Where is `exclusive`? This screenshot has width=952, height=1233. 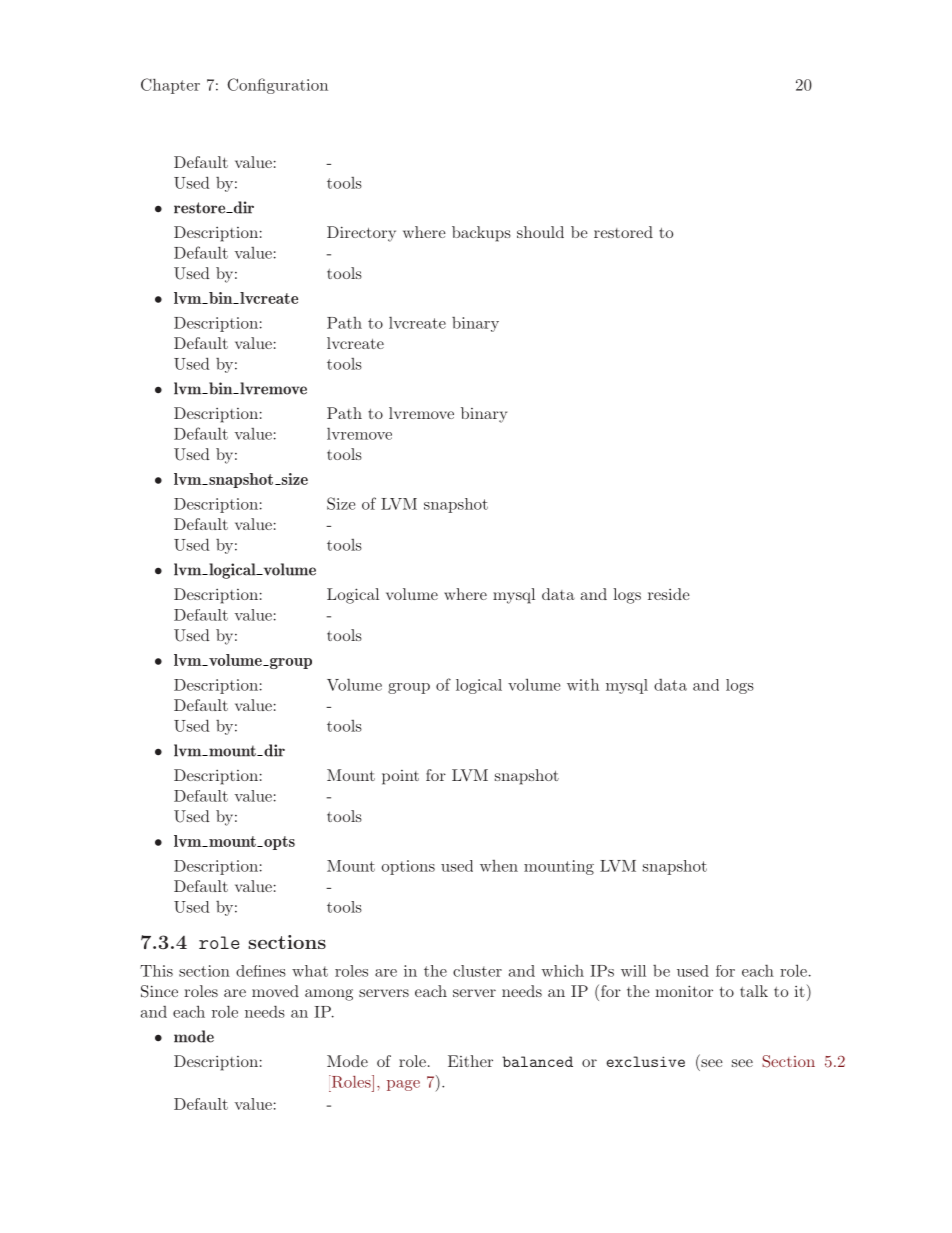
exclusive is located at coordinates (645, 1061).
